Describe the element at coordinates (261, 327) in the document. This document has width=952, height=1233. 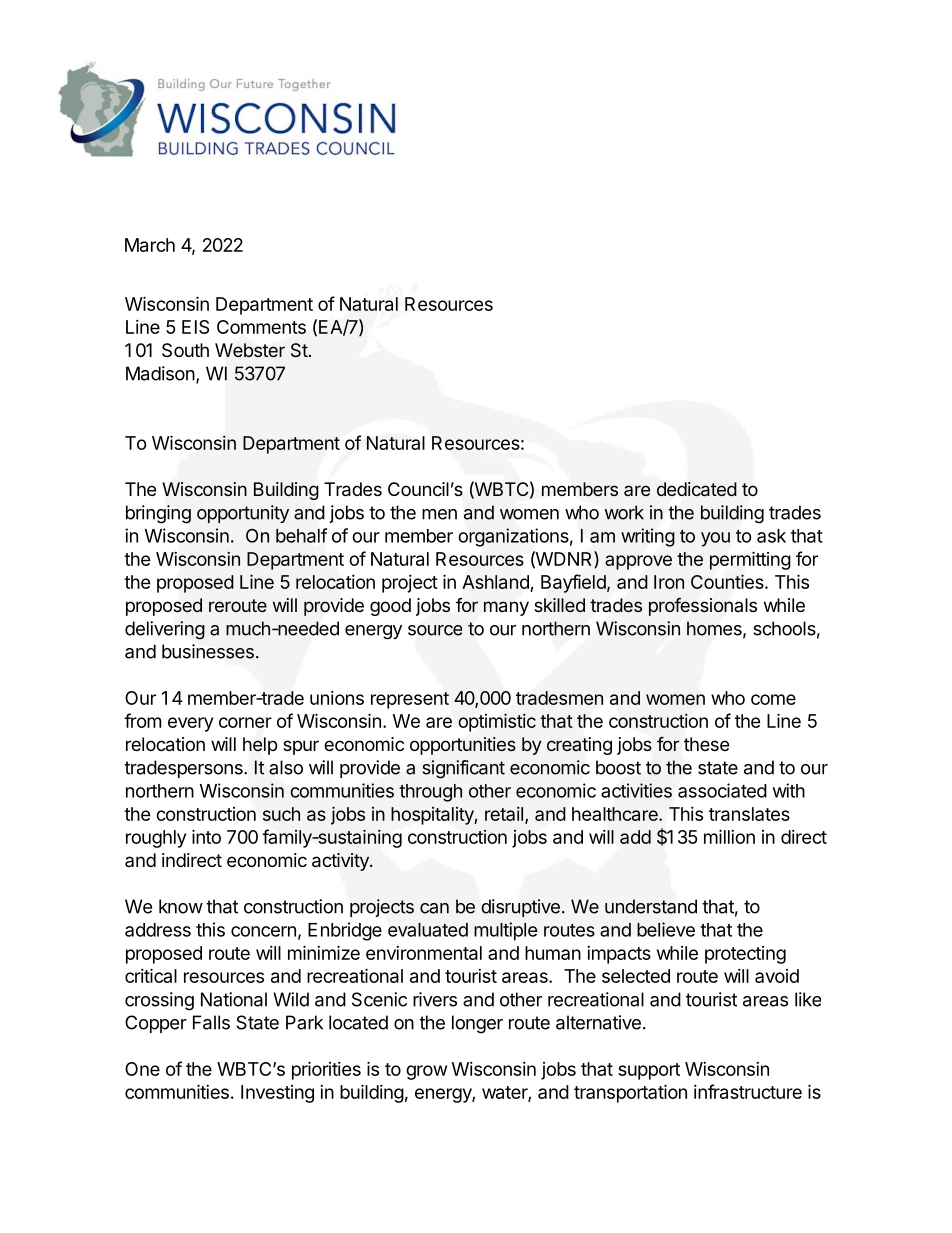
I see `Comments` at that location.
